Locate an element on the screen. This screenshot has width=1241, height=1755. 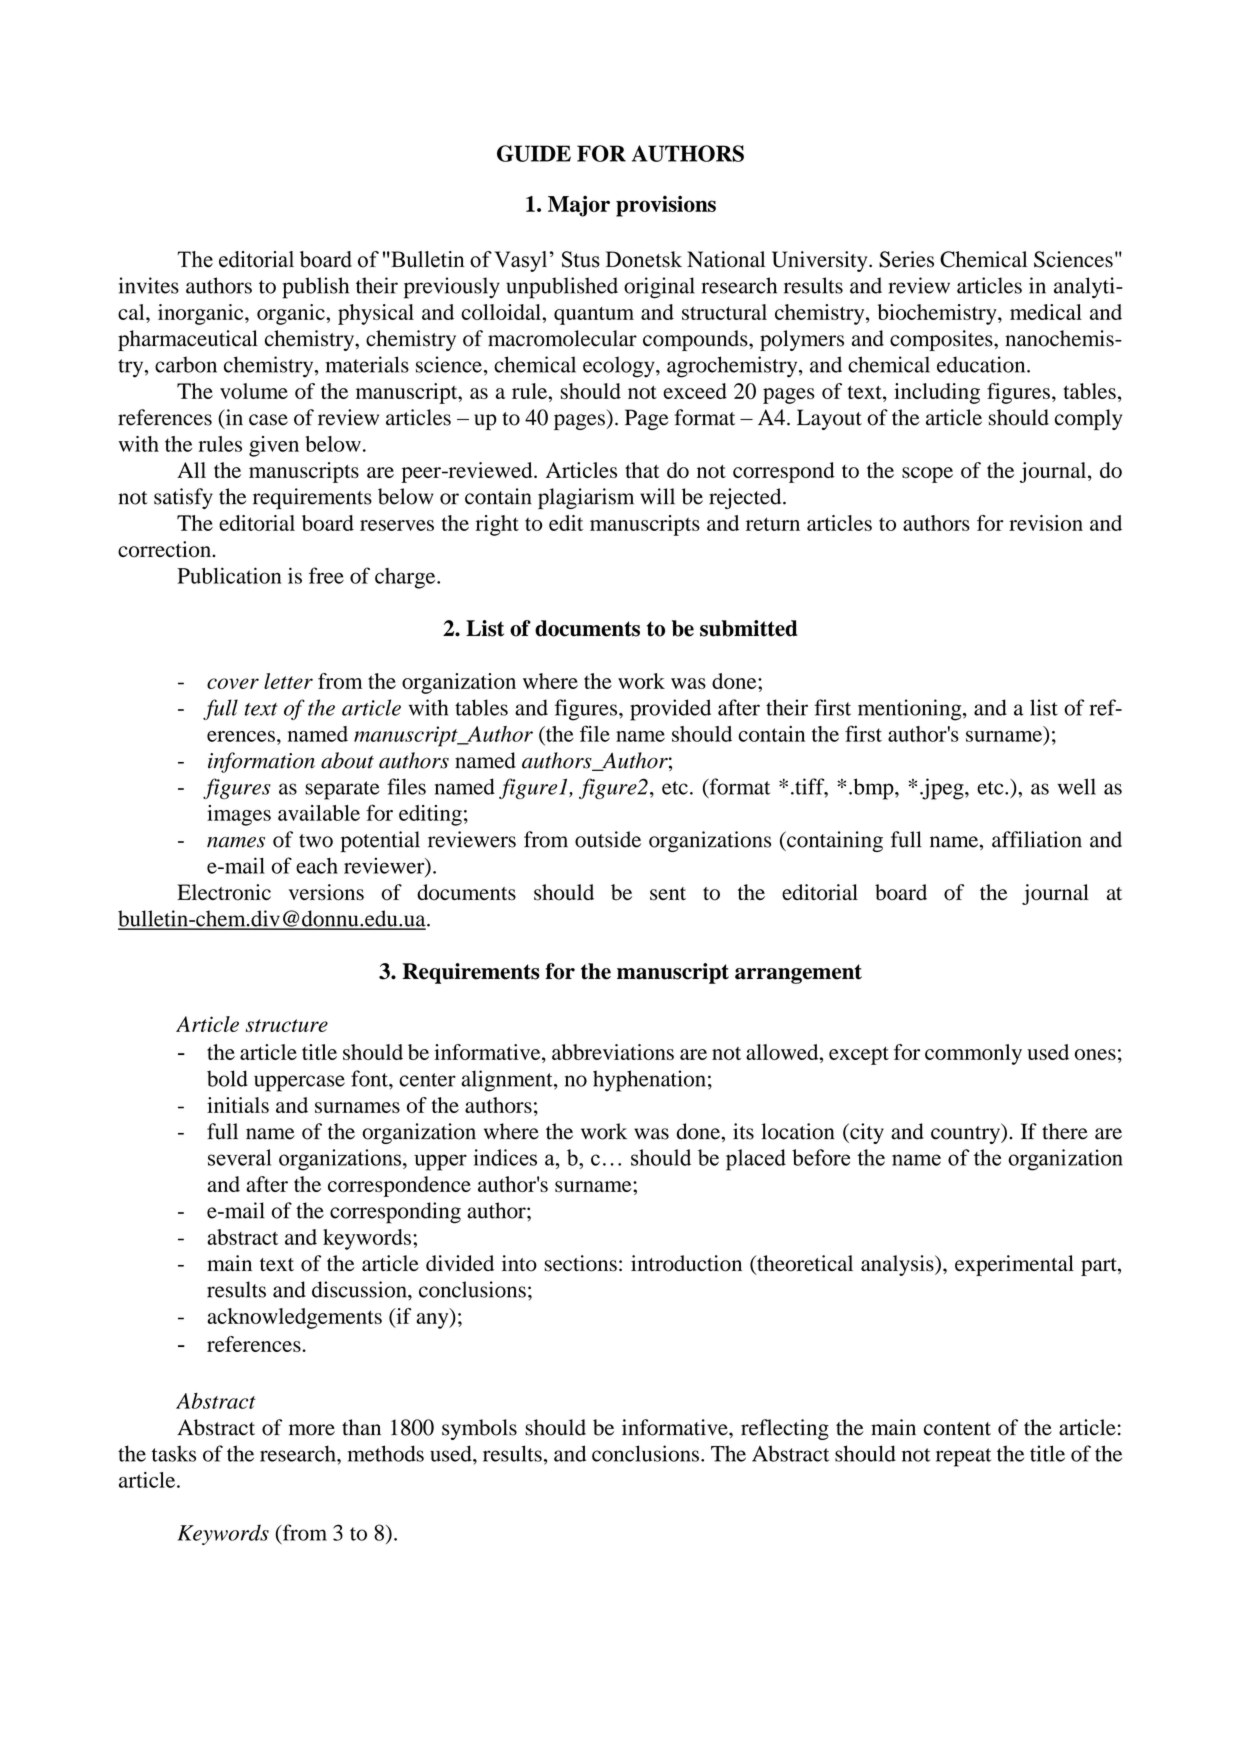
commonly is located at coordinates (973, 1054).
